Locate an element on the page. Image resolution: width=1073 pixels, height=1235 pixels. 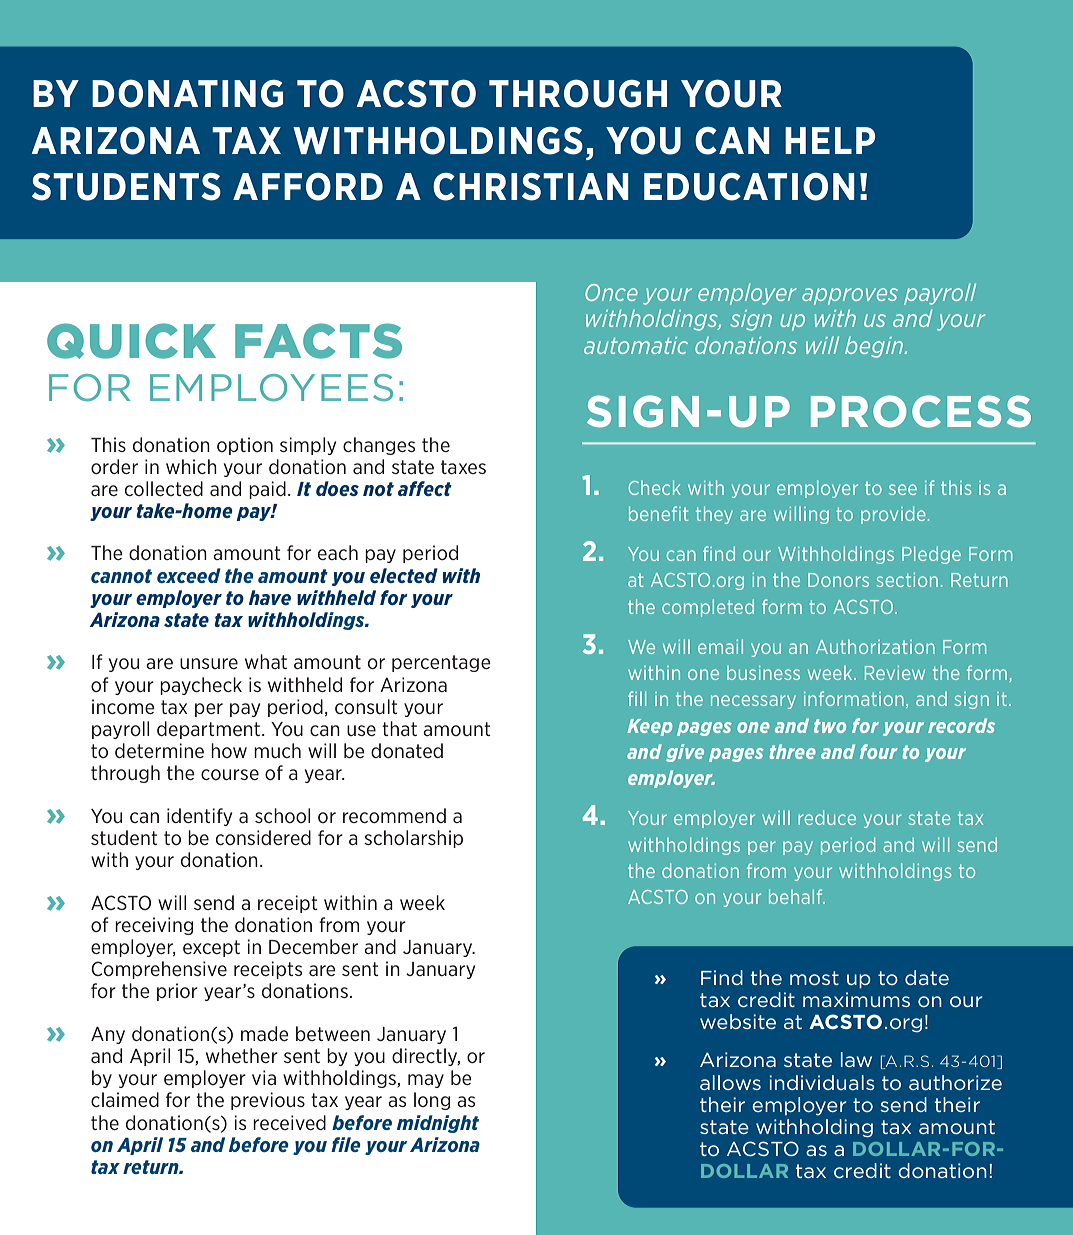
CHRISTIAN is located at coordinates (531, 187).
